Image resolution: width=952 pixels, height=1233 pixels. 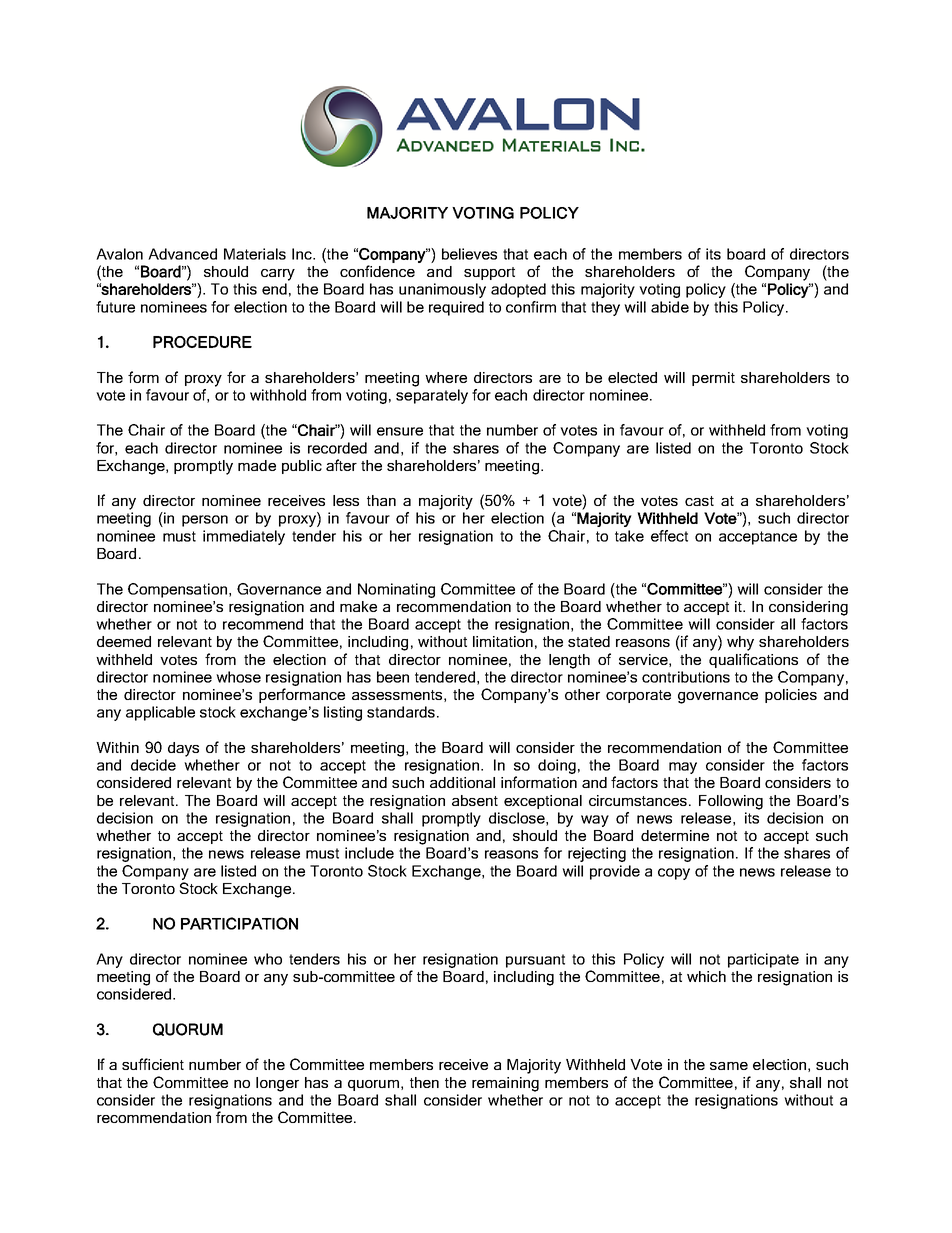 I want to click on unanimously, so click(x=442, y=290).
